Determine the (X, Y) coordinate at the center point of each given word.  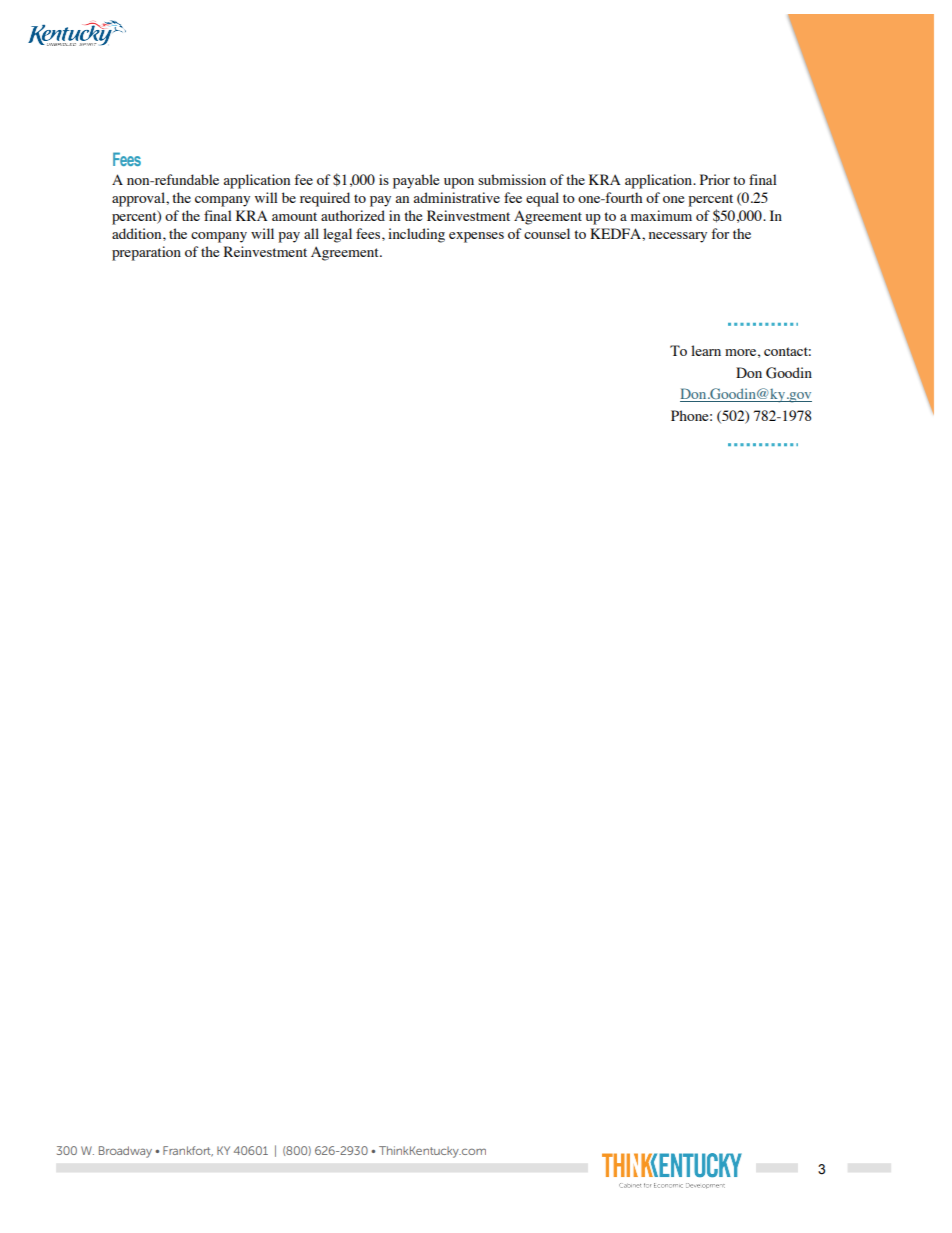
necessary (678, 237)
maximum (661, 215)
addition (138, 233)
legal (337, 235)
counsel (547, 233)
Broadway (125, 1152)
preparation (146, 253)
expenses (476, 237)
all (311, 233)
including (416, 235)
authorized (353, 215)
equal (542, 199)
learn (706, 350)
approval (139, 199)
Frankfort (188, 1151)
